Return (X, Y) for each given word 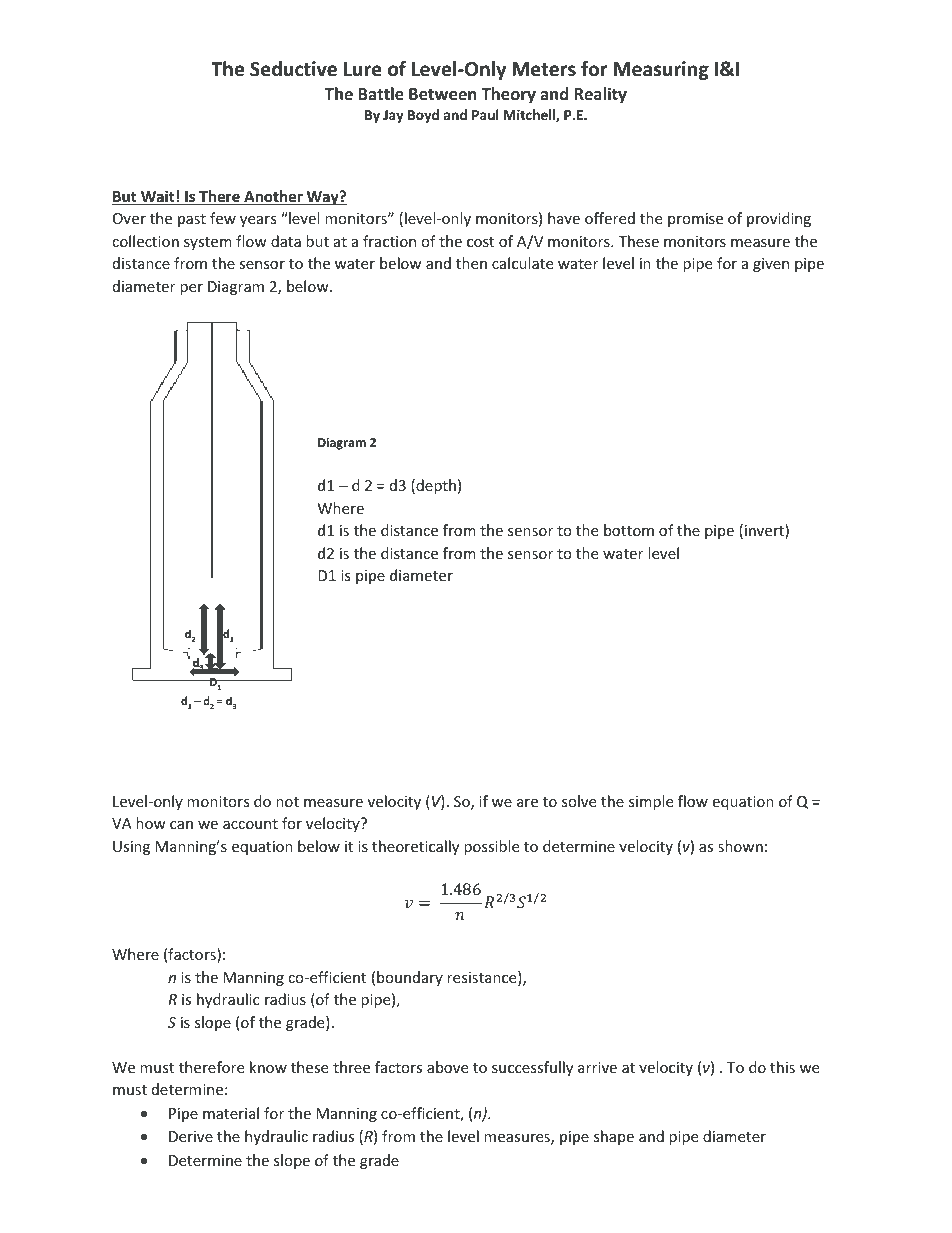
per (191, 289)
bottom (629, 530)
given (771, 265)
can (181, 825)
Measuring (661, 70)
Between (442, 94)
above (447, 1067)
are (527, 803)
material (231, 1113)
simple (651, 802)
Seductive (293, 69)
